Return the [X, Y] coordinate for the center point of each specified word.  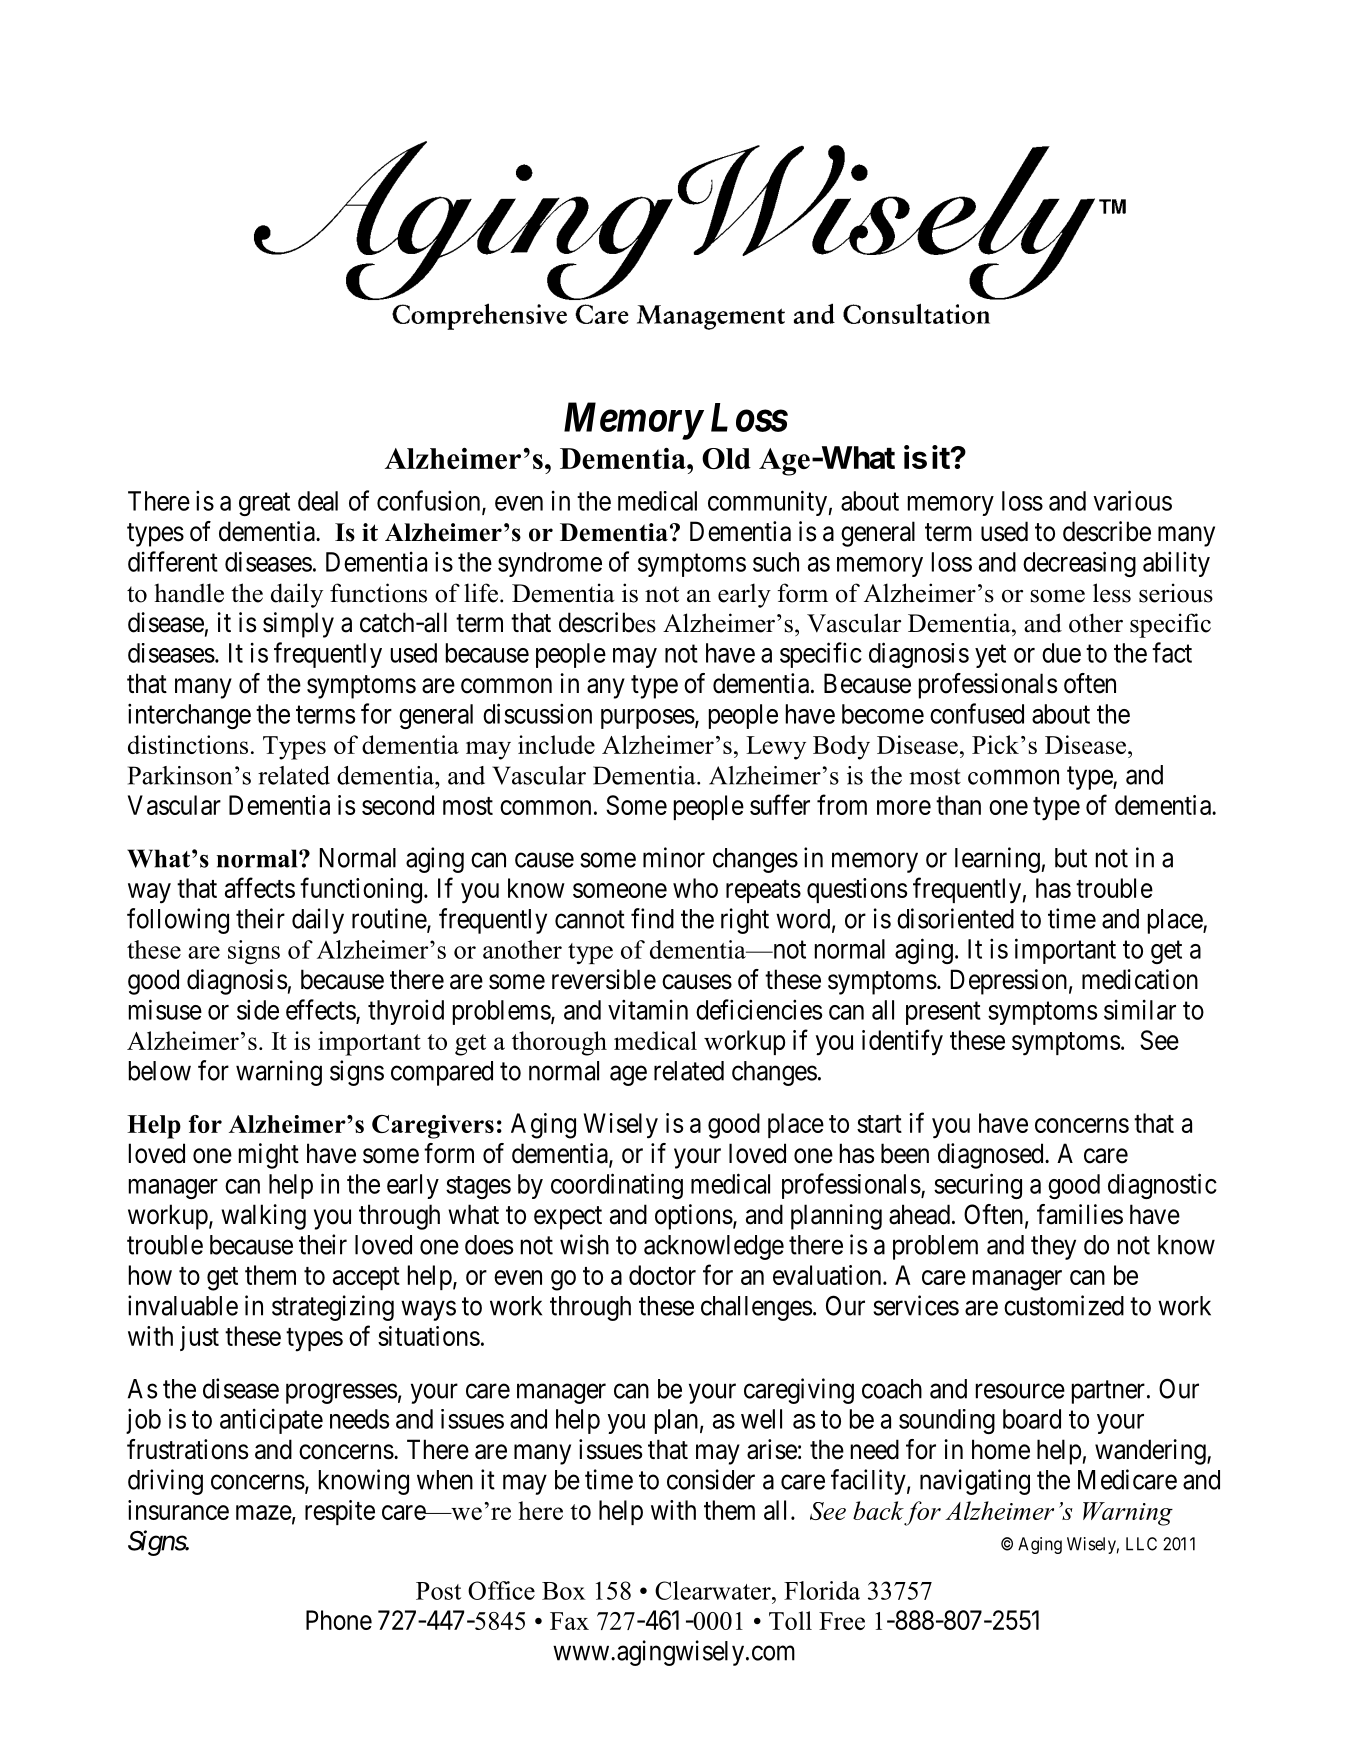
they [1053, 1247]
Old [726, 459]
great [264, 504]
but [1071, 858]
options [694, 1217]
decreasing [1079, 564]
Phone [339, 1620]
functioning [361, 890]
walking [263, 1217]
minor [674, 857]
